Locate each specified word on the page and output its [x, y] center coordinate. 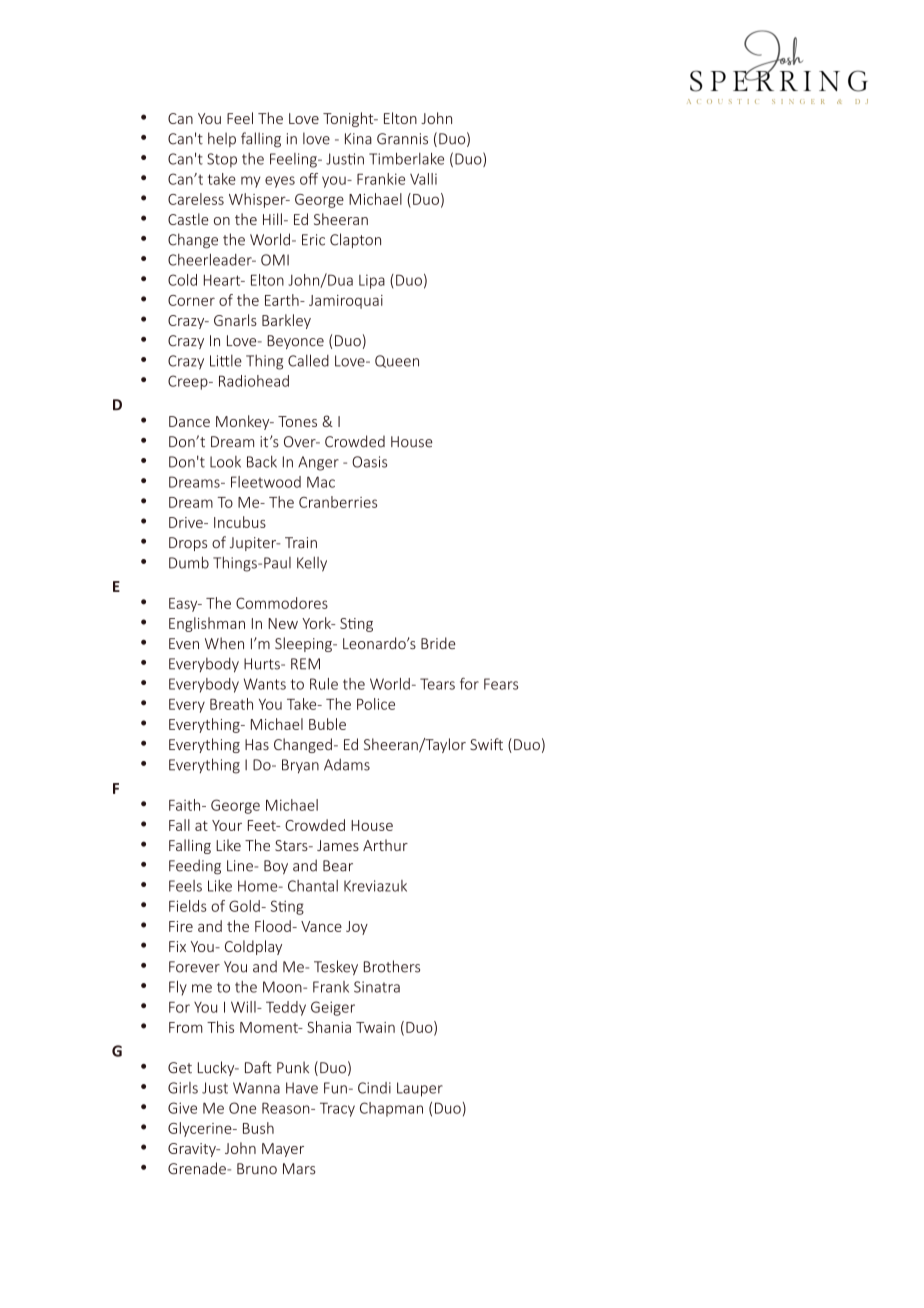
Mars [299, 1169]
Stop [222, 160]
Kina [358, 139]
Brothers [392, 966]
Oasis [369, 462]
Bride [438, 643]
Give [182, 1108]
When [224, 643]
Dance [189, 421]
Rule [324, 684]
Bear [338, 866]
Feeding [195, 867]
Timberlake [406, 159]
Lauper [420, 1089]
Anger [318, 463]
